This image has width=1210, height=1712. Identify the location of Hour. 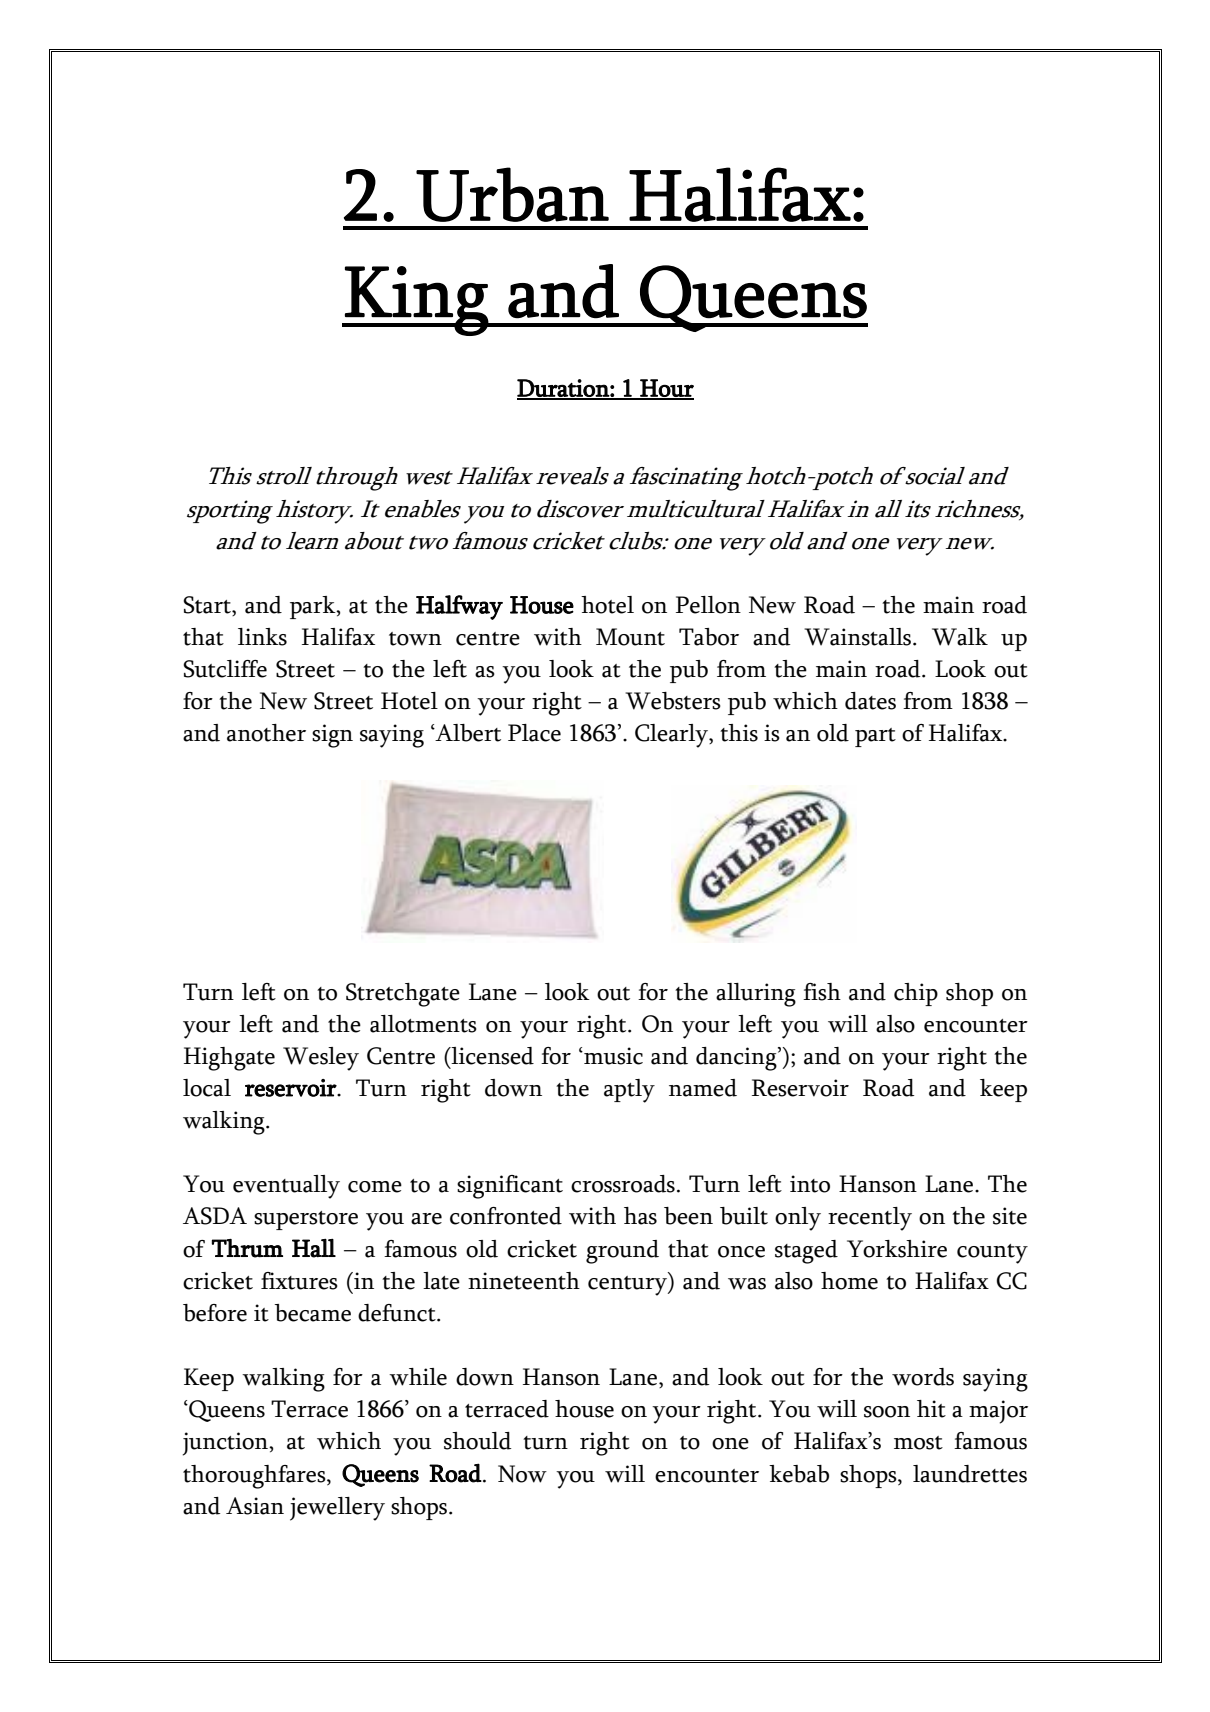
(666, 389).
